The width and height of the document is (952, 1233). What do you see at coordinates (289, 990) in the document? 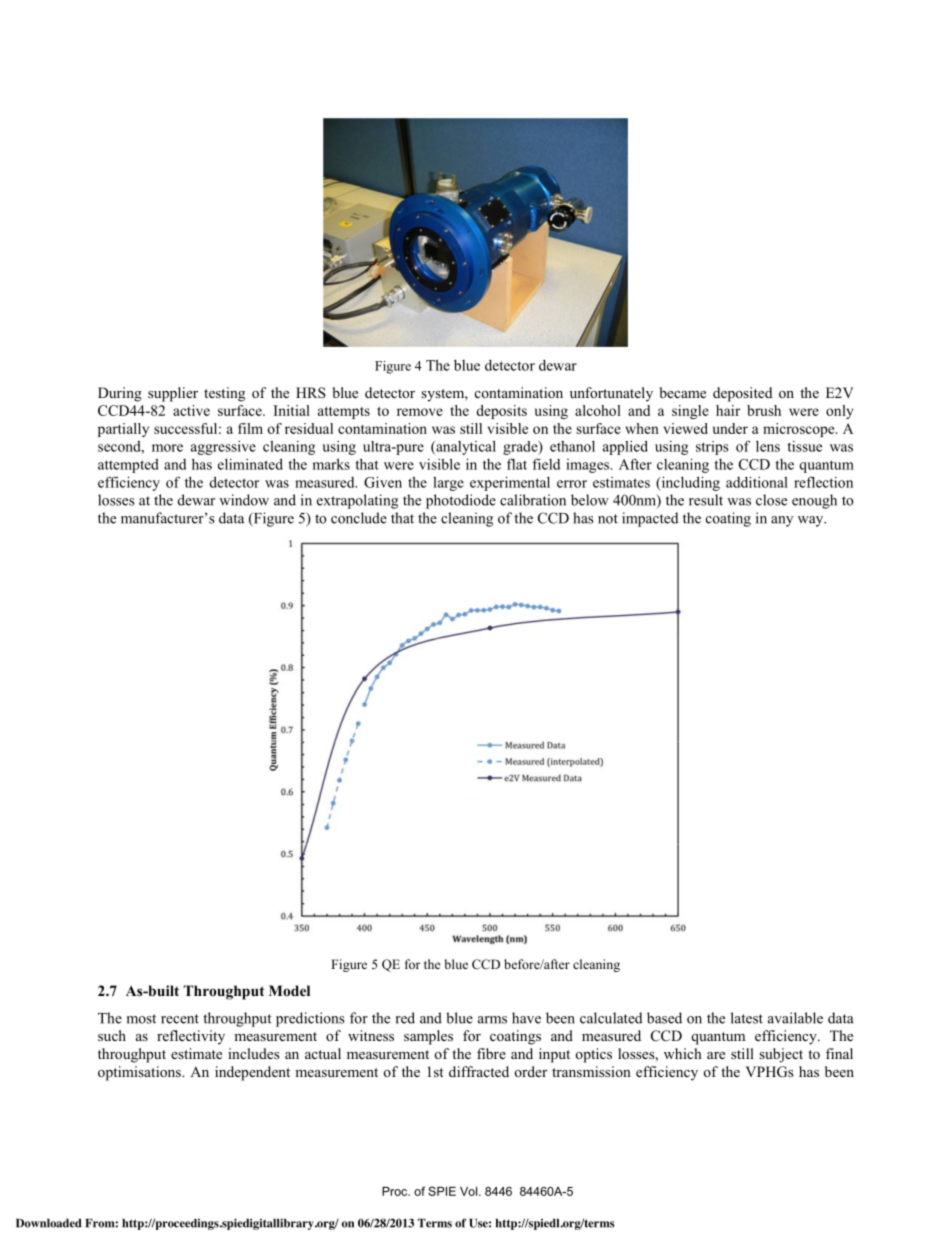
I see `Model` at bounding box center [289, 990].
